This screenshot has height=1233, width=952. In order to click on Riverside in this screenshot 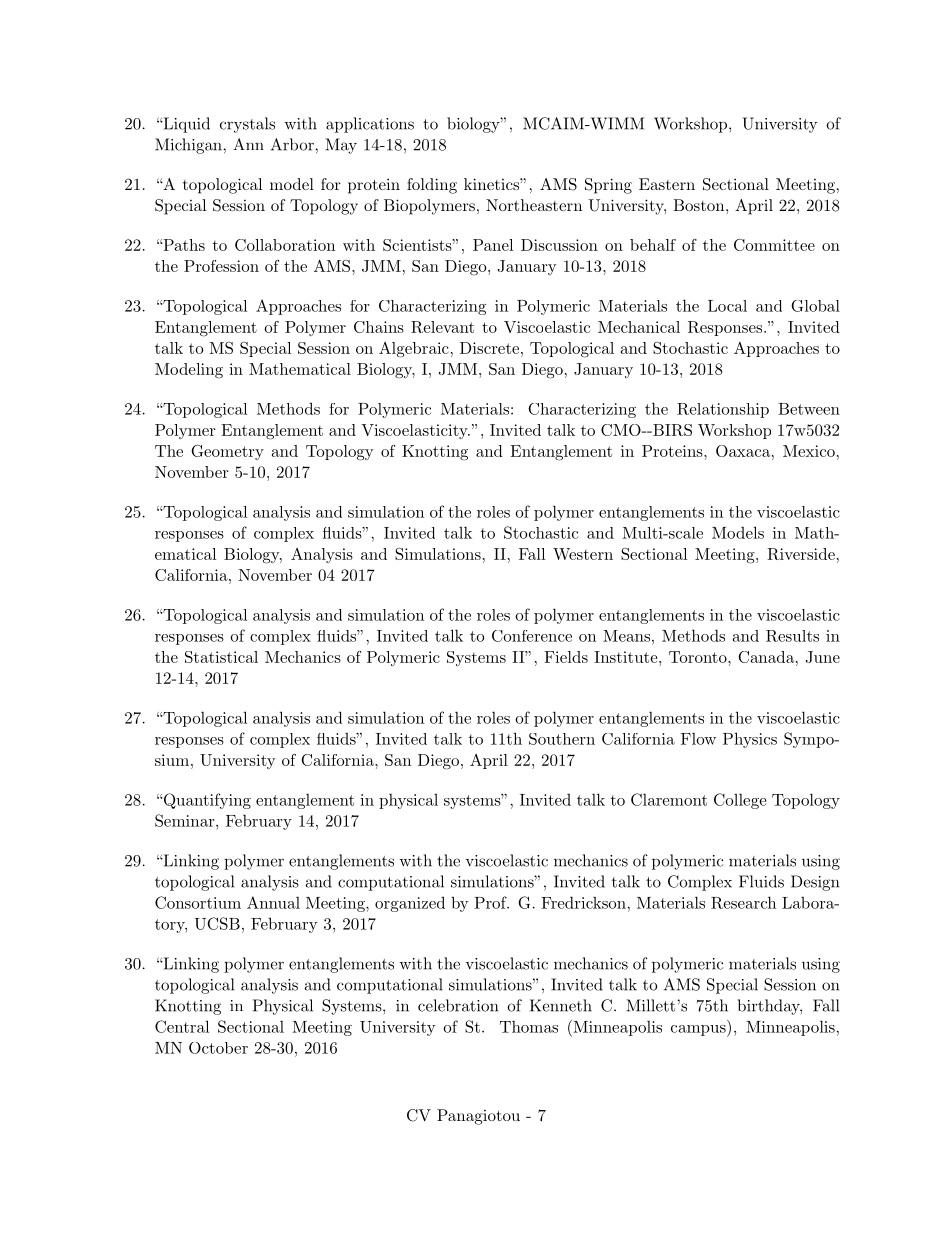, I will do `click(801, 554)`.
